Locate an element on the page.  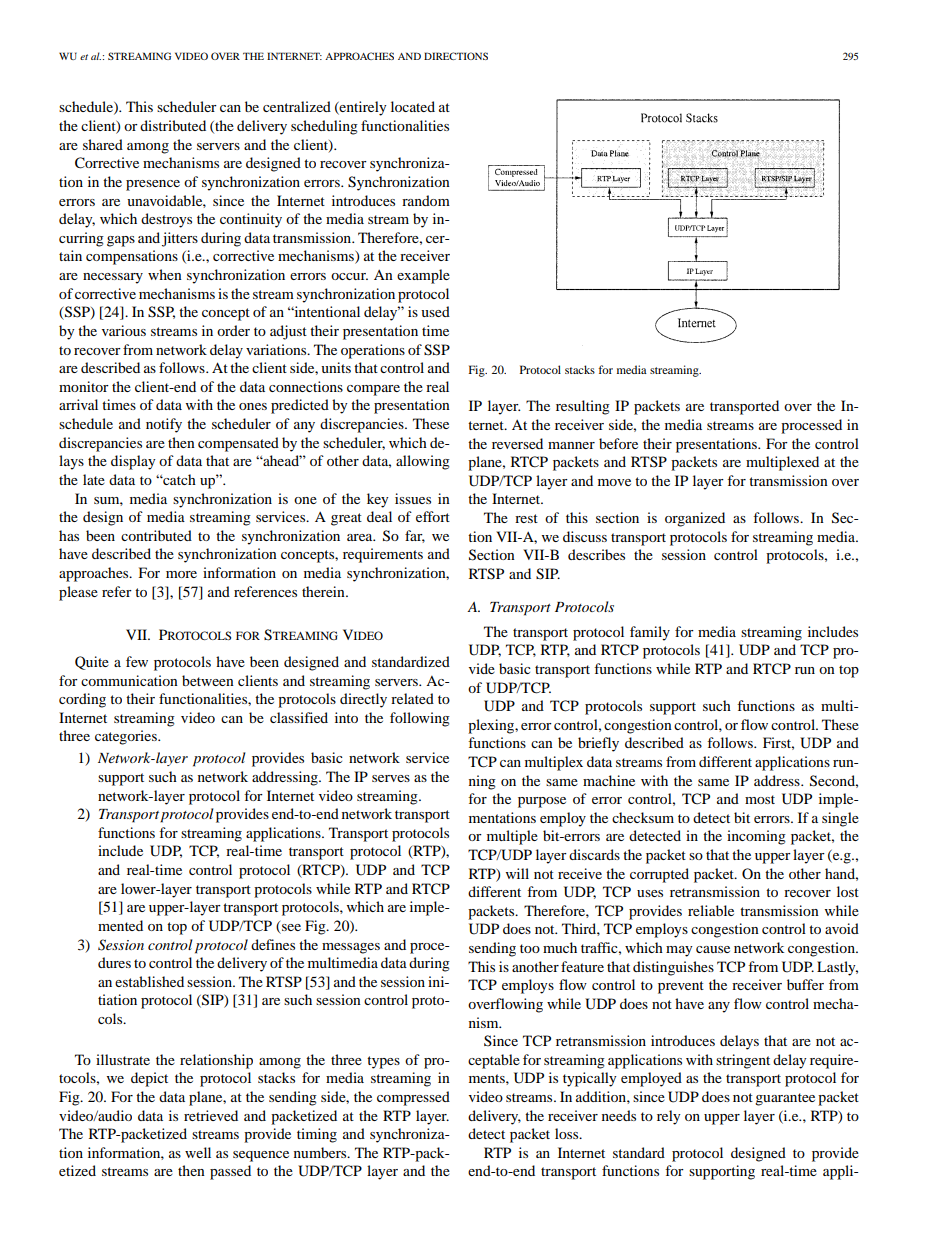
random is located at coordinates (426, 200).
